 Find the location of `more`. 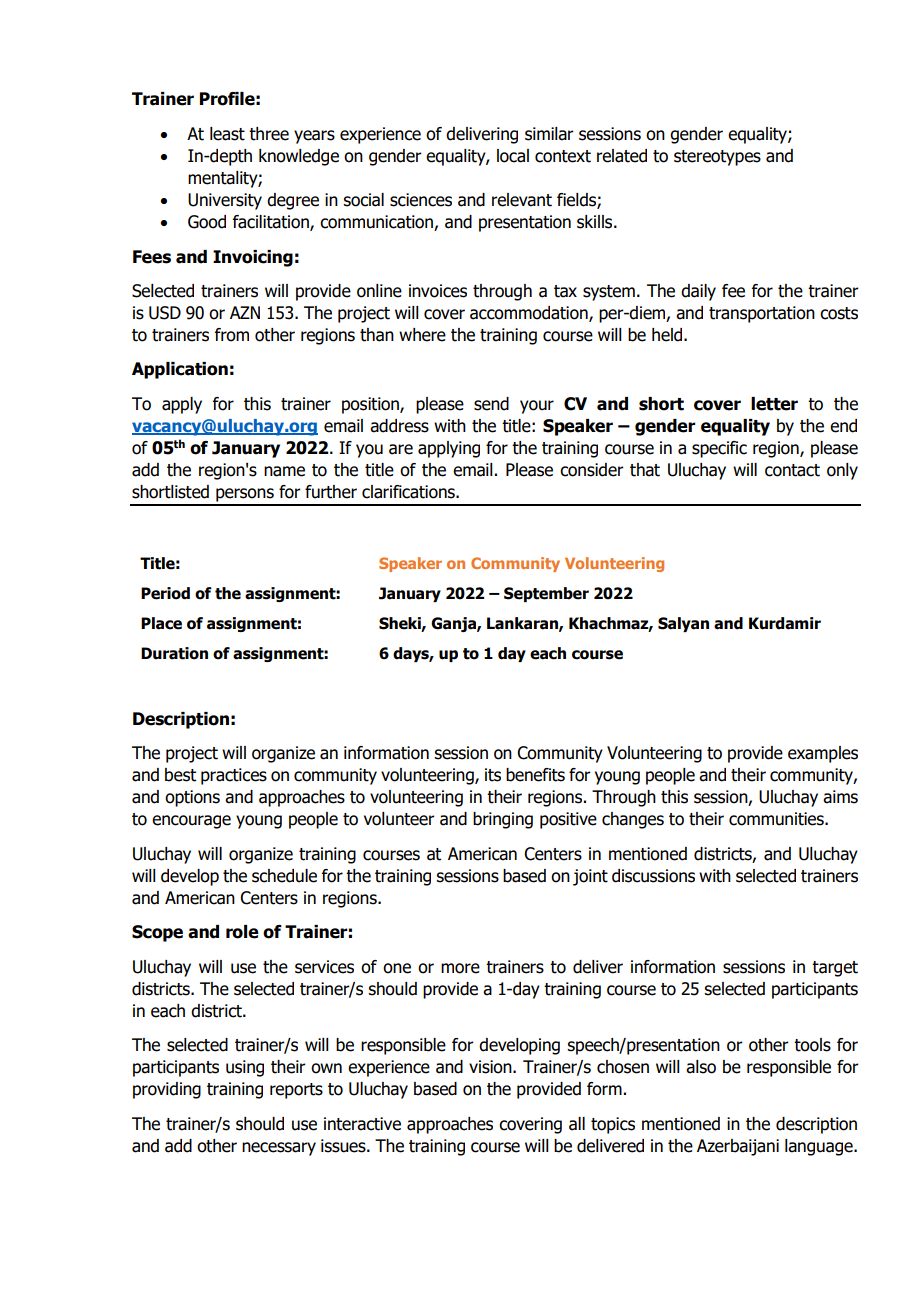

more is located at coordinates (460, 968).
